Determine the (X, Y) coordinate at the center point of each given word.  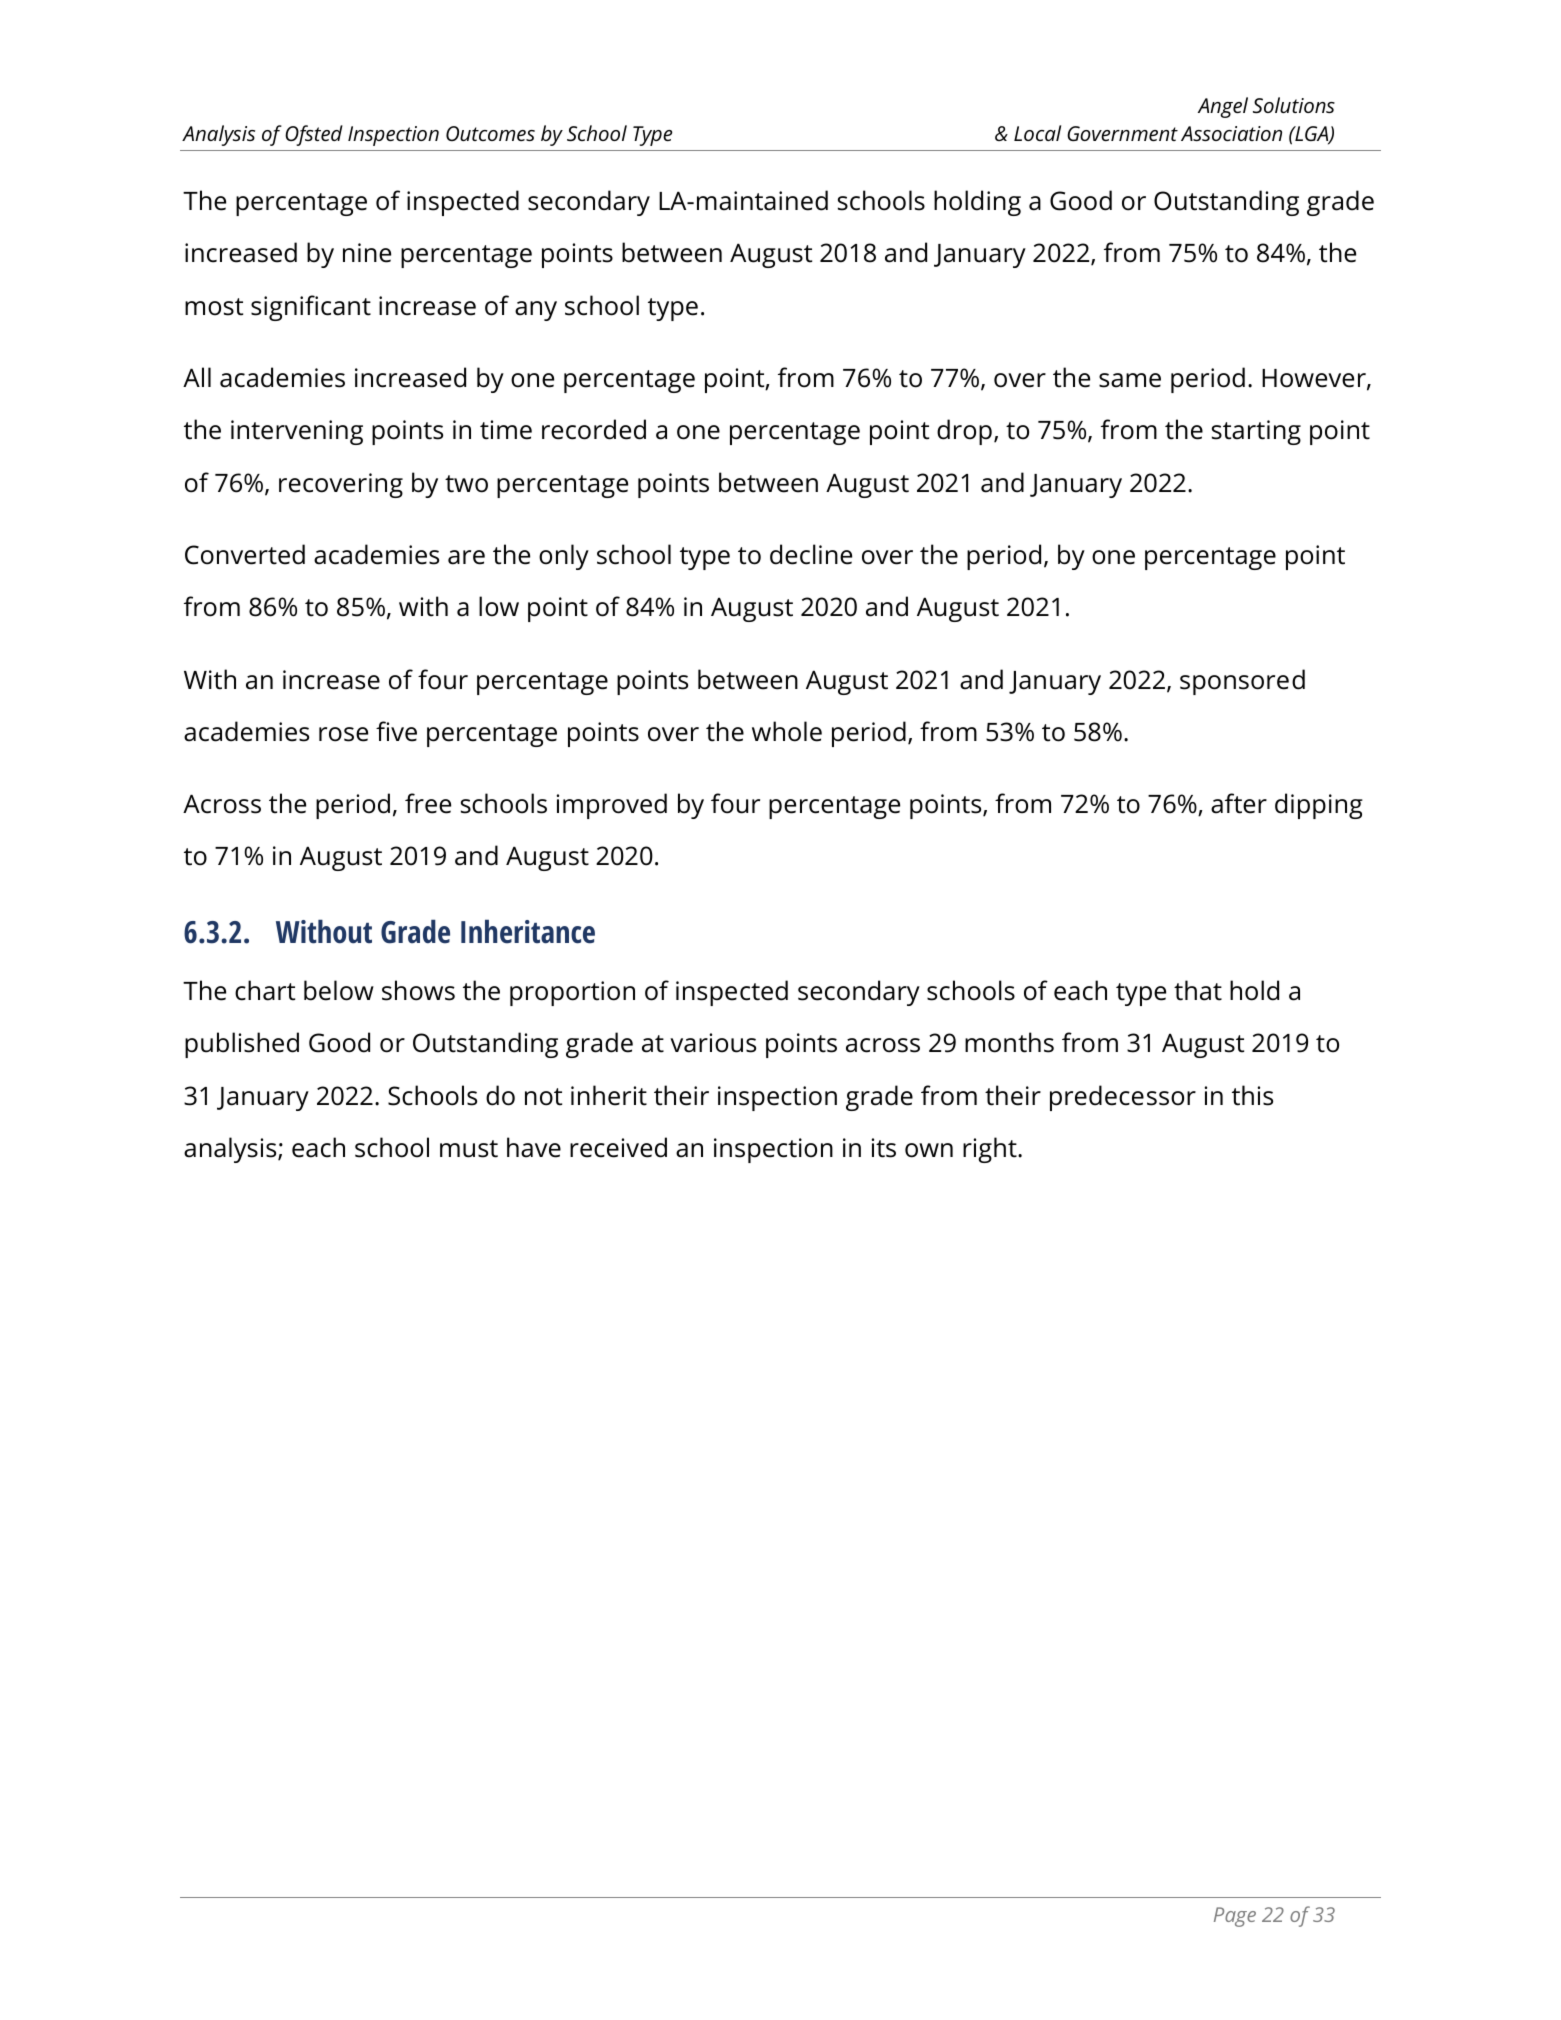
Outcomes (490, 133)
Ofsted (314, 135)
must (469, 1149)
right (991, 1150)
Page (1235, 1917)
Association (1231, 133)
